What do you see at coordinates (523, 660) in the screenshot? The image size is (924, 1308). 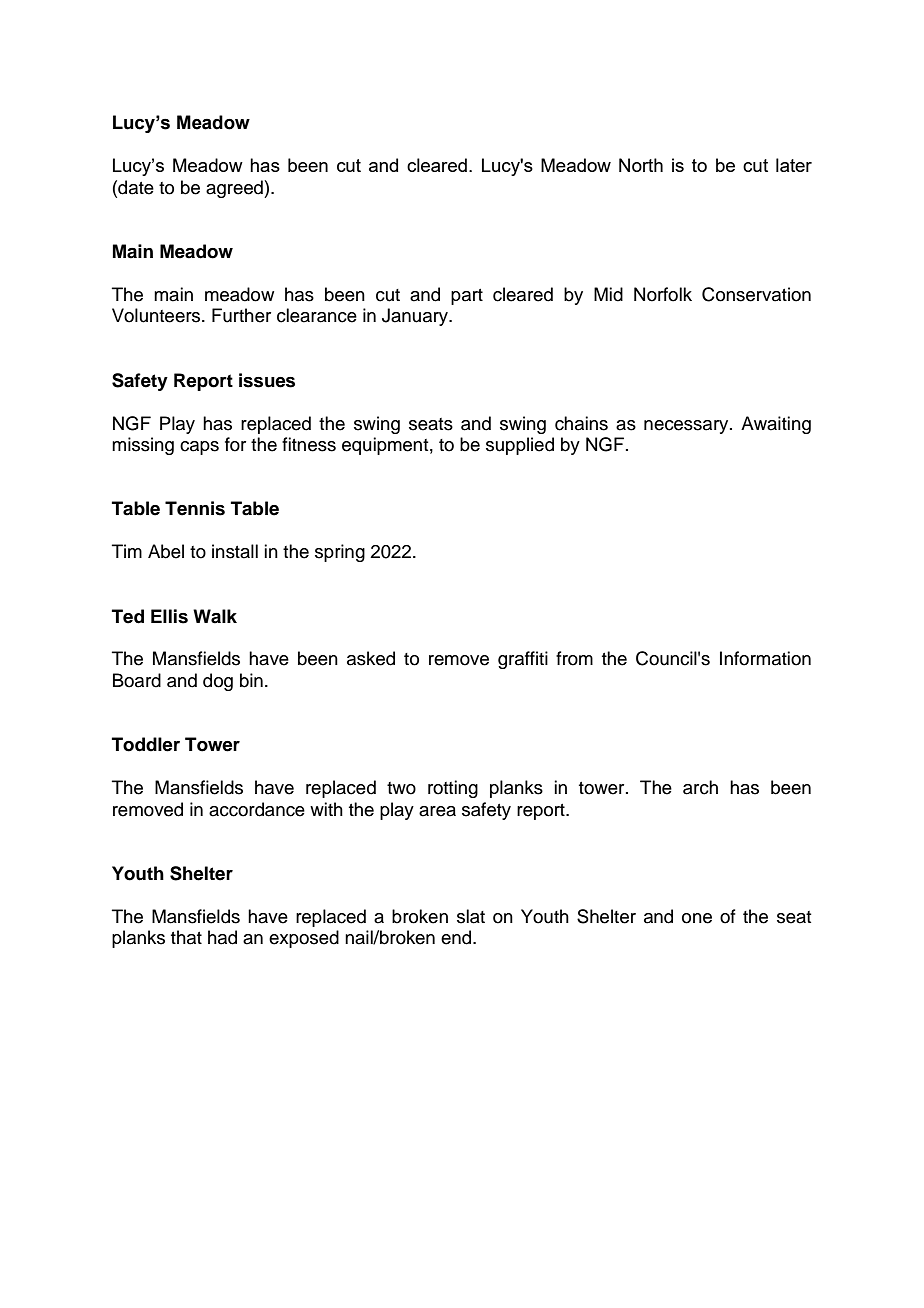 I see `graffiti` at bounding box center [523, 660].
